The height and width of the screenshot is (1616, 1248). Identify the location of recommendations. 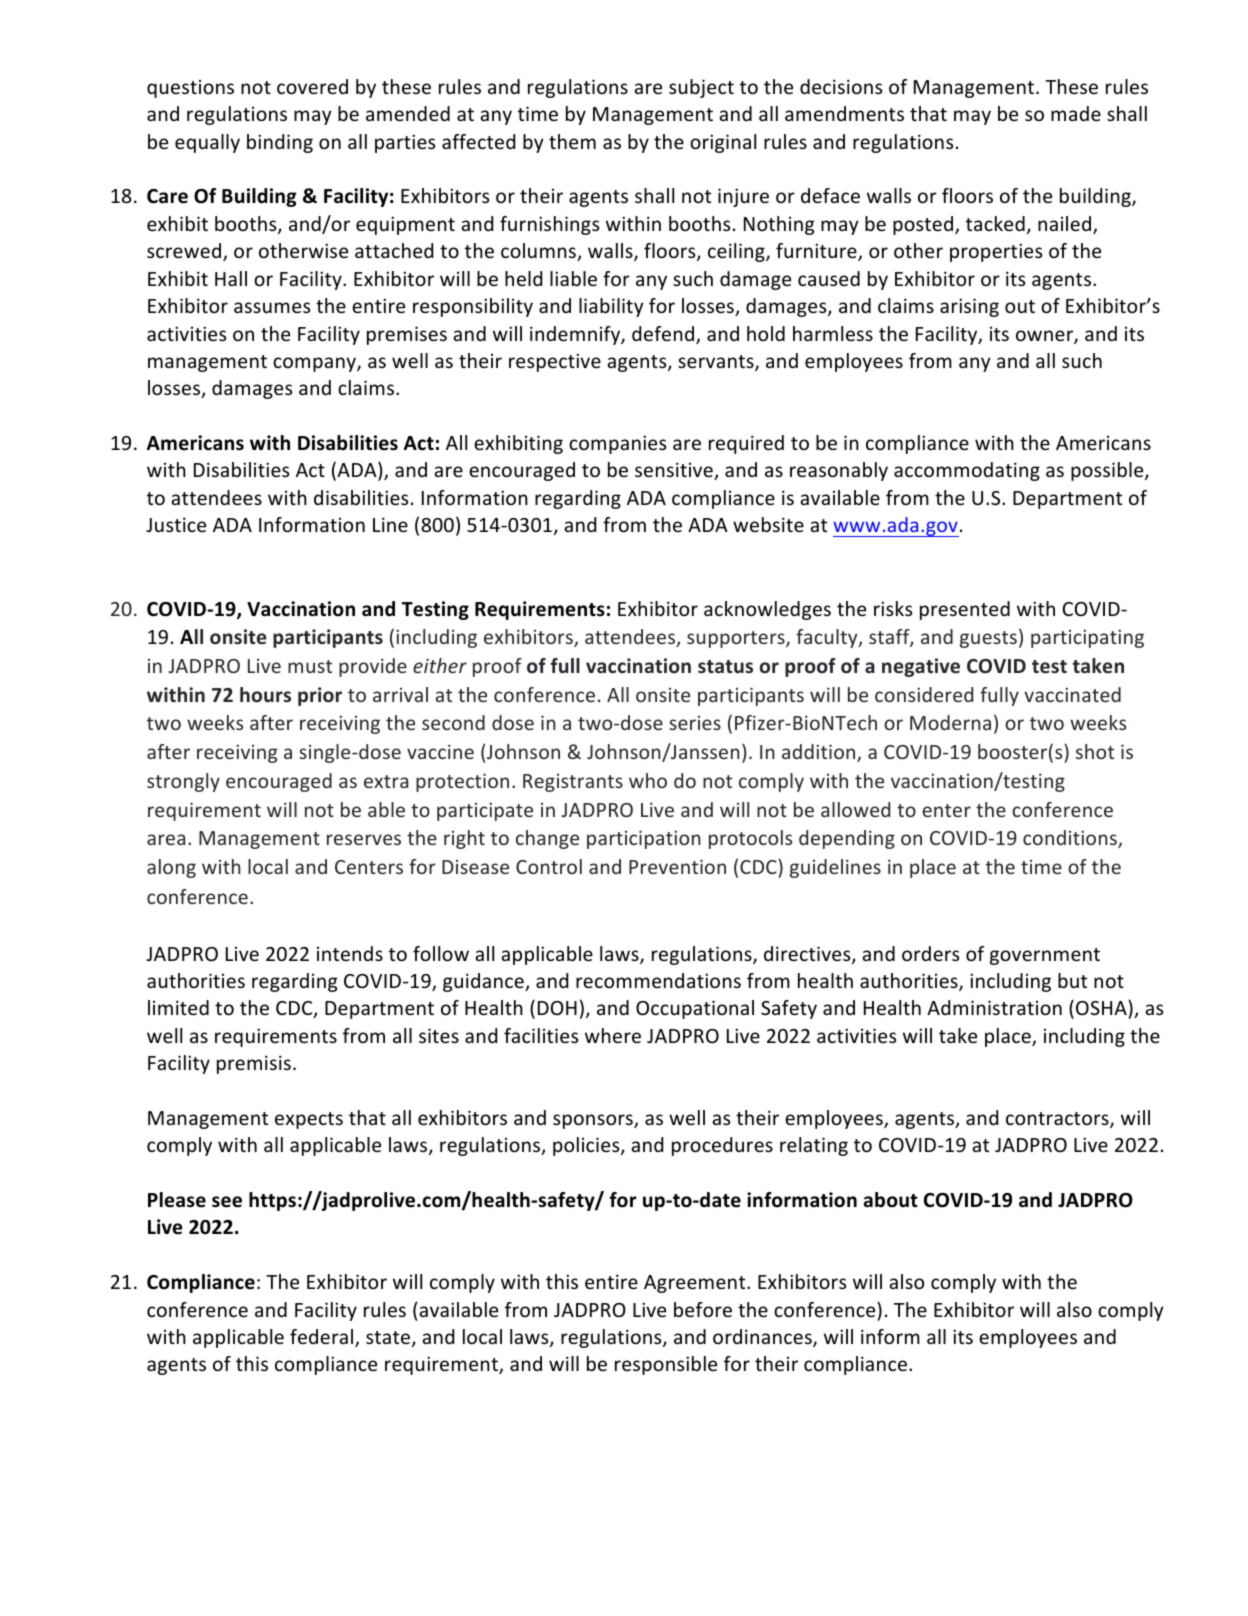
(658, 980).
